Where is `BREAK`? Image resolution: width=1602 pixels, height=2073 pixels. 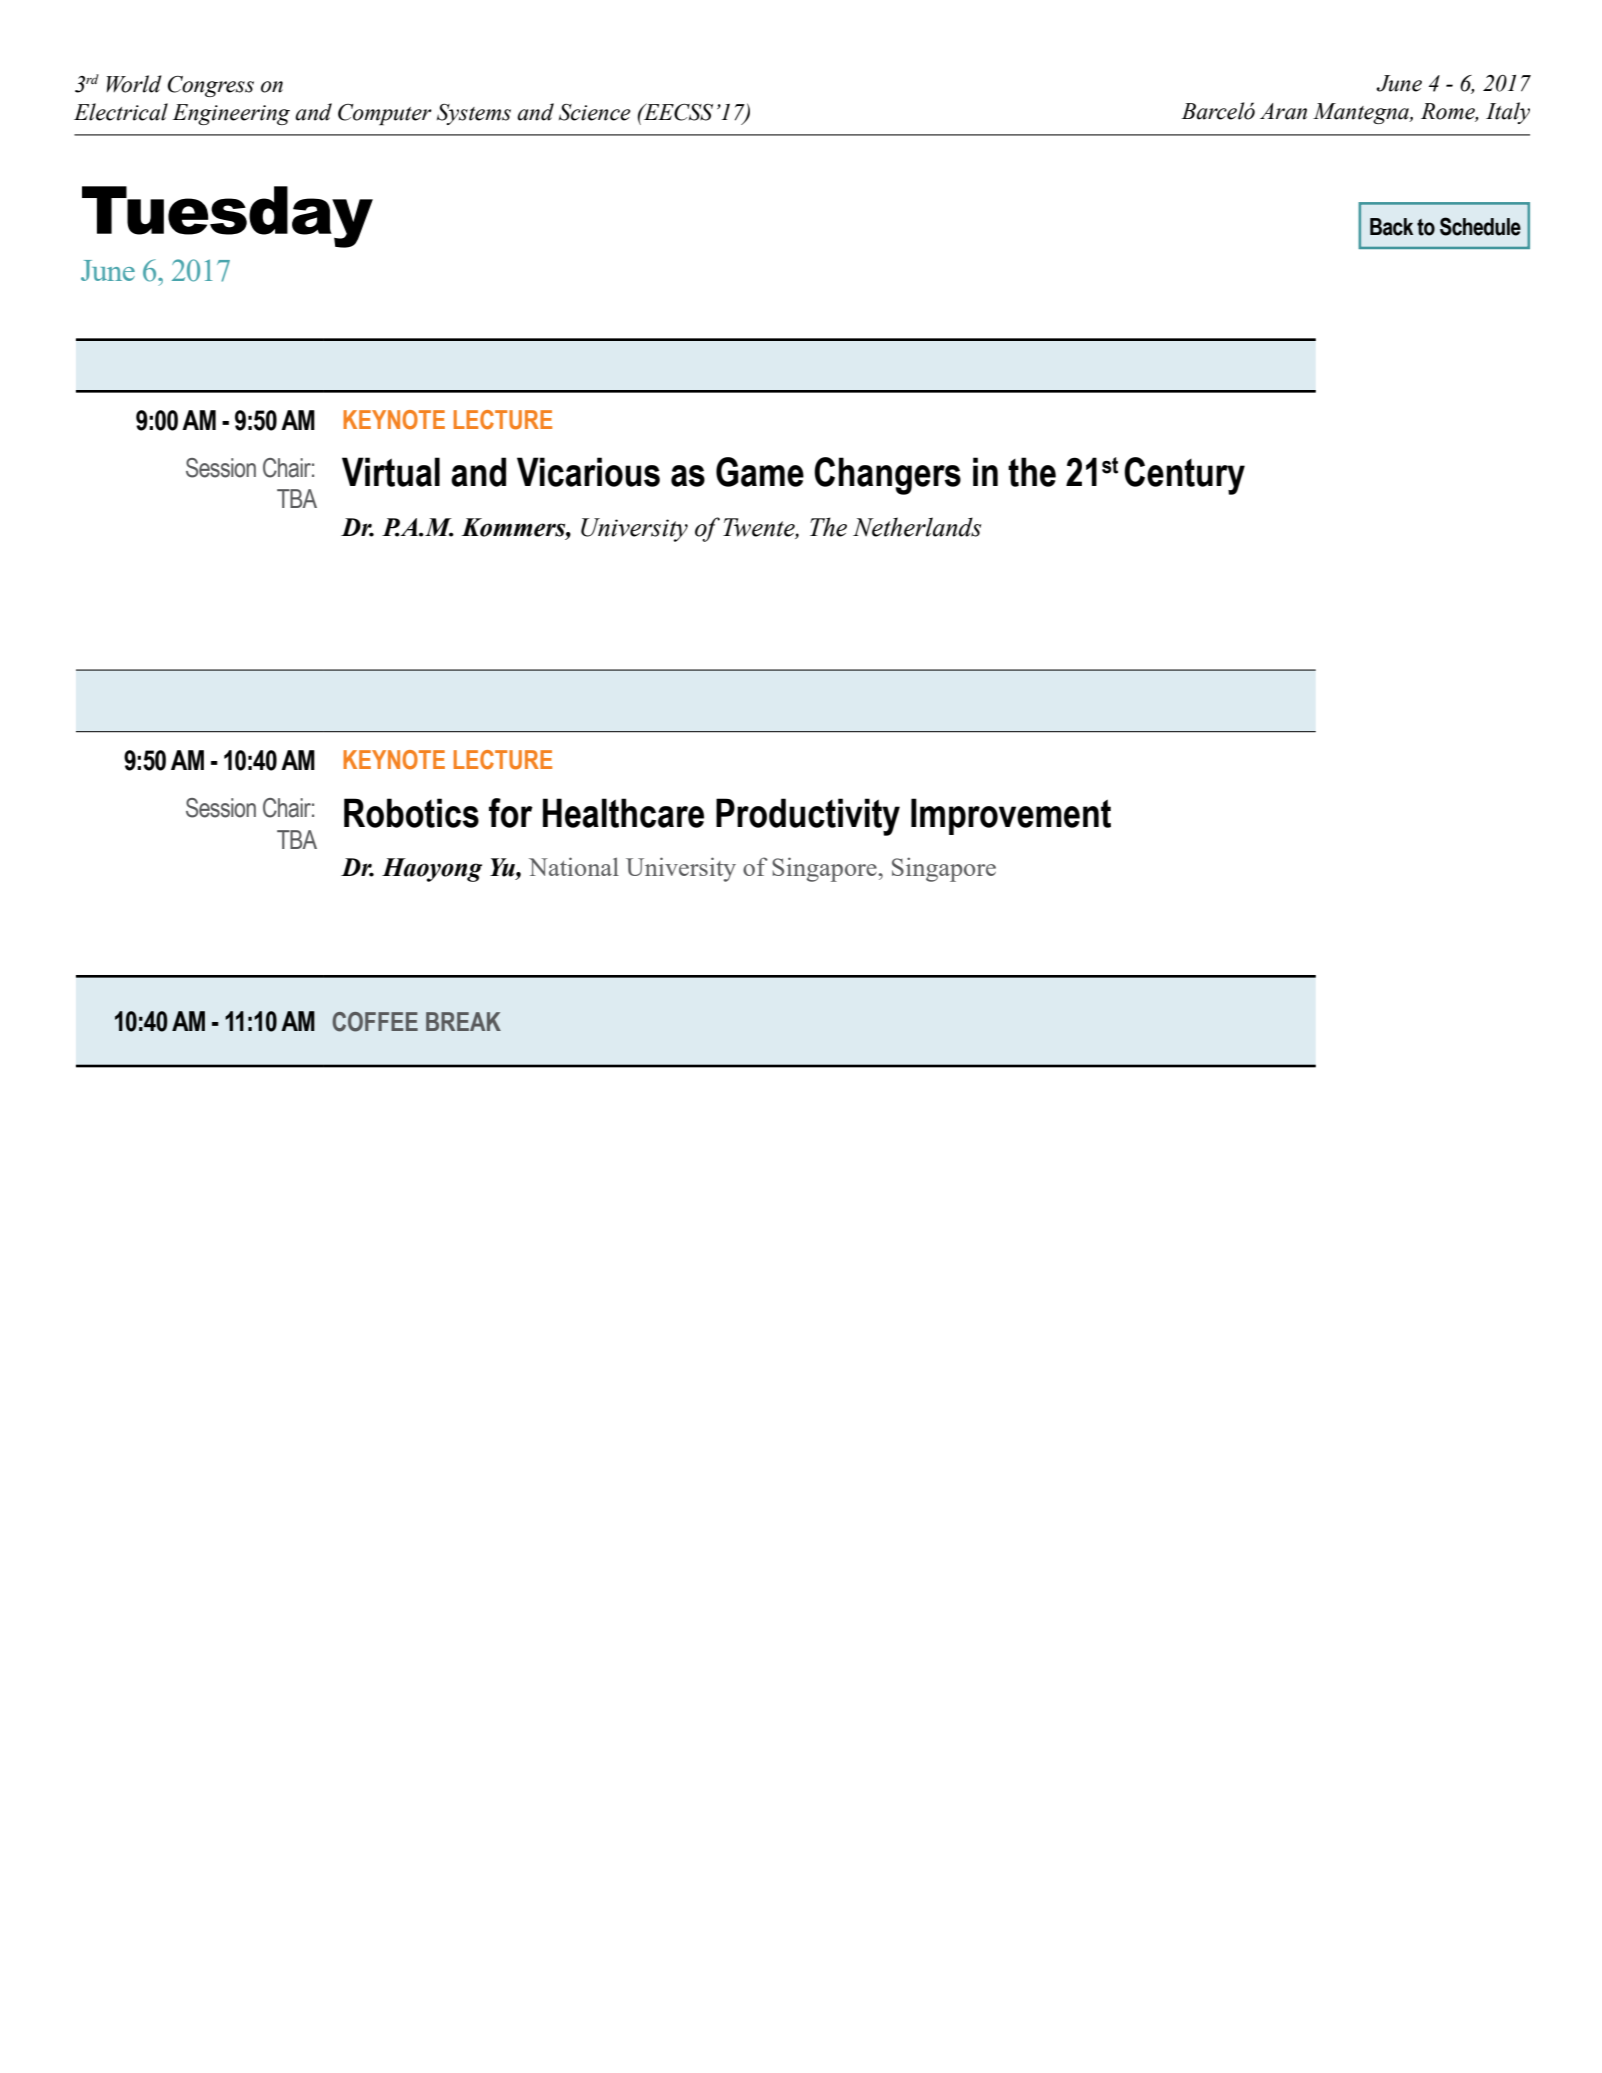
BREAK is located at coordinates (463, 1021).
